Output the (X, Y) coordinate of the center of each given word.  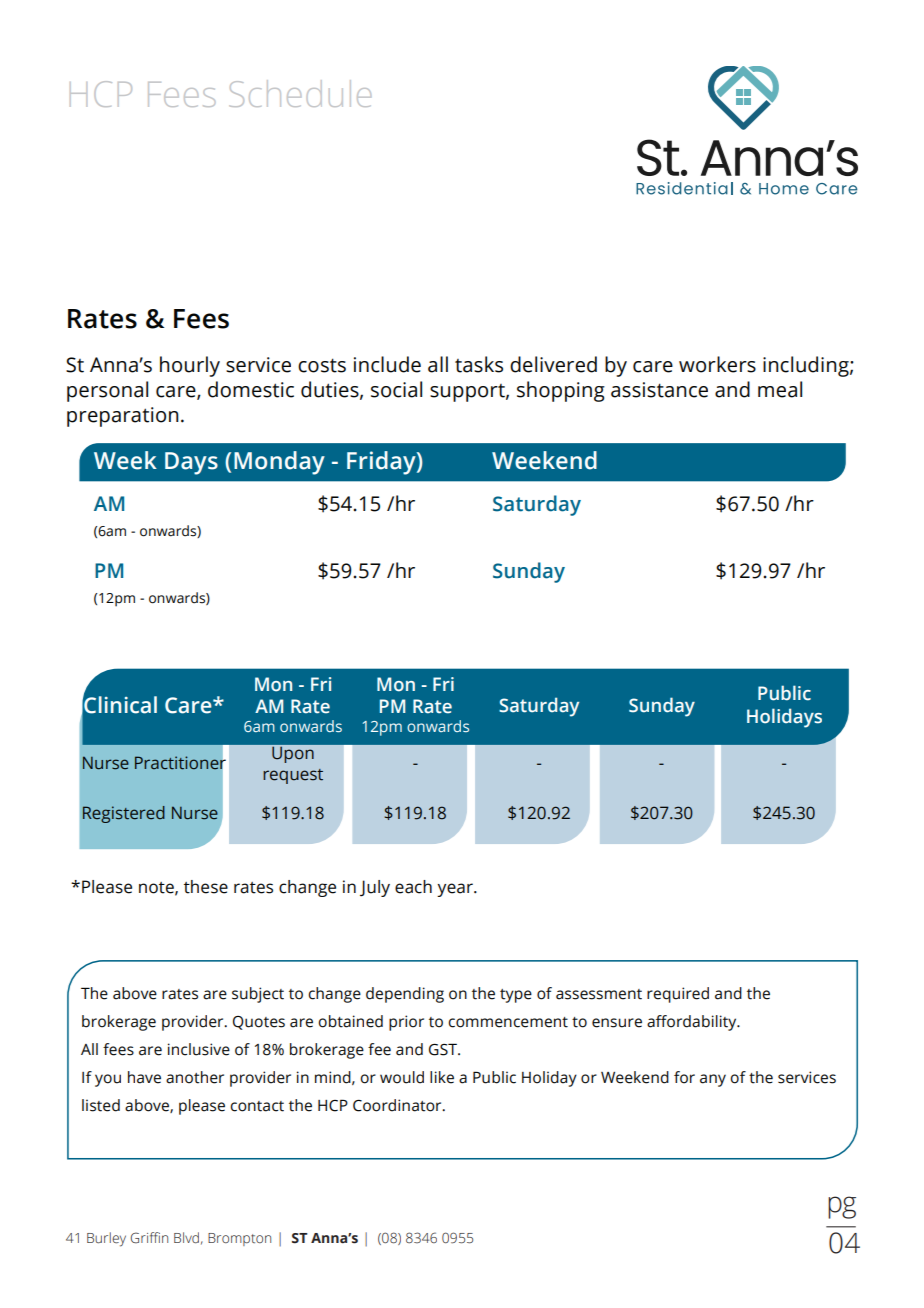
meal (780, 389)
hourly (190, 366)
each (413, 887)
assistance (659, 390)
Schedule (300, 93)
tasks (479, 364)
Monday (279, 463)
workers (717, 364)
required (678, 995)
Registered (124, 814)
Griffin (149, 1238)
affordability (693, 1023)
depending (405, 995)
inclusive (199, 1049)
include (387, 364)
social (396, 389)
